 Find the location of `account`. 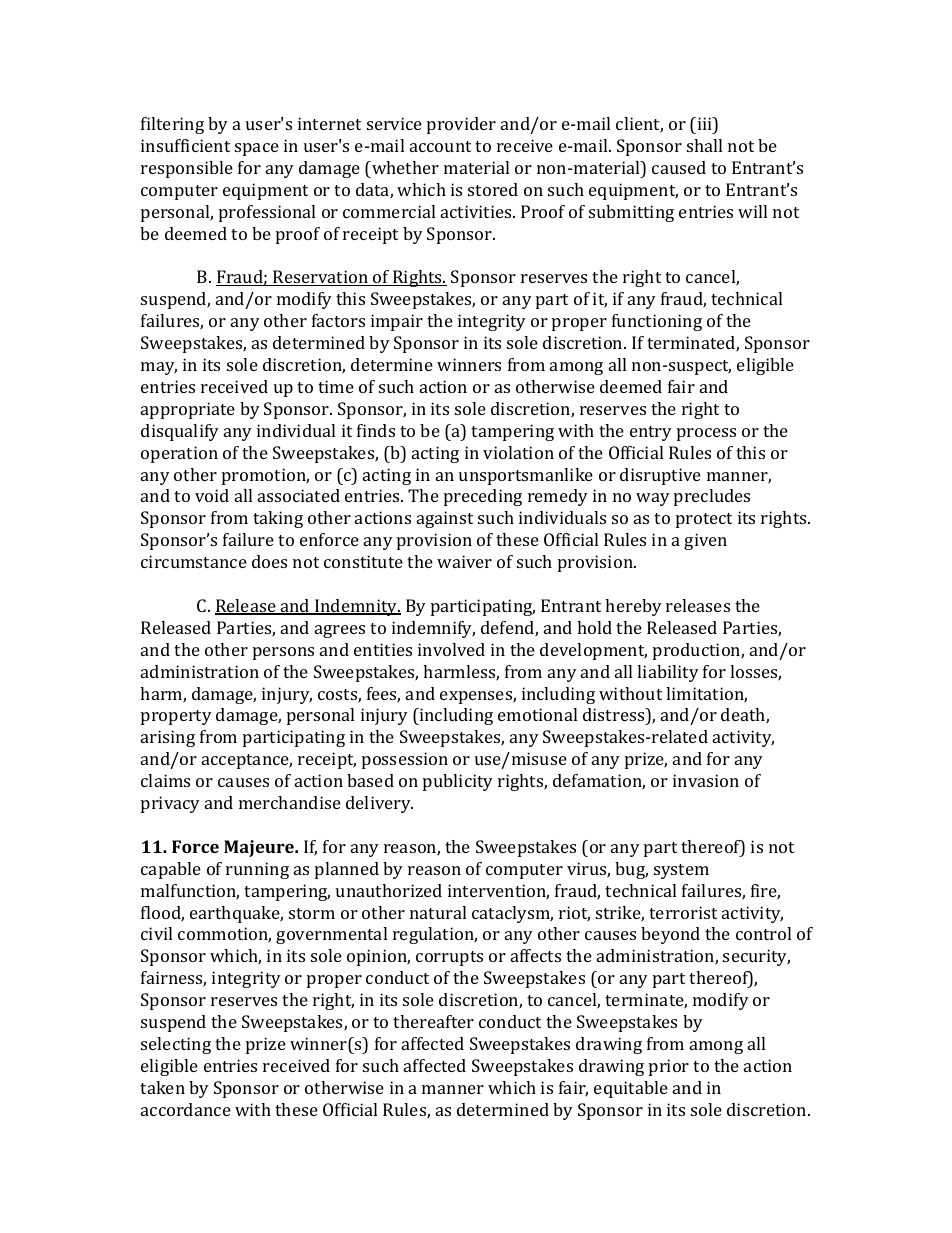

account is located at coordinates (440, 146).
